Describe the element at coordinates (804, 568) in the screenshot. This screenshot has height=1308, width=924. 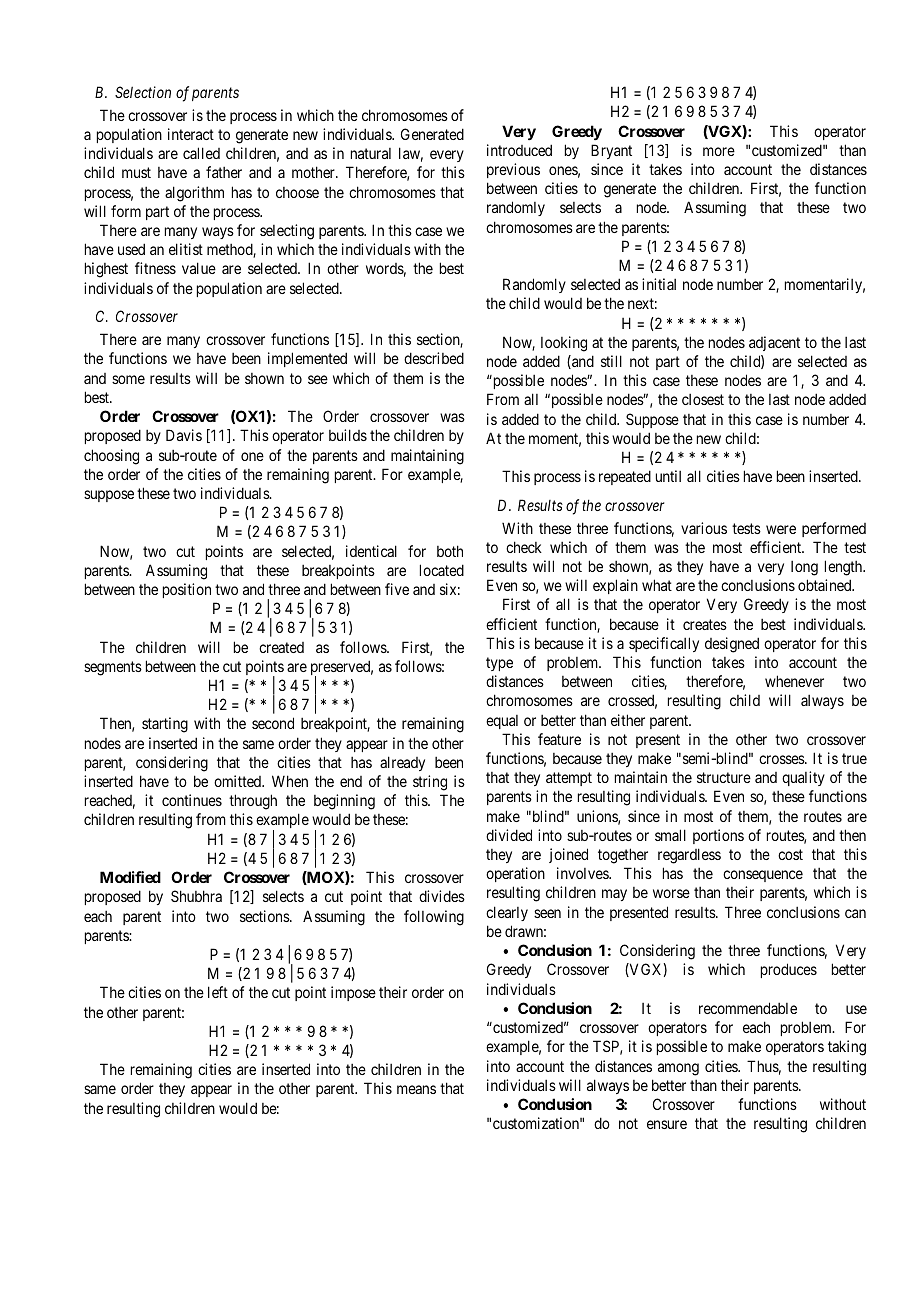
I see `long` at that location.
